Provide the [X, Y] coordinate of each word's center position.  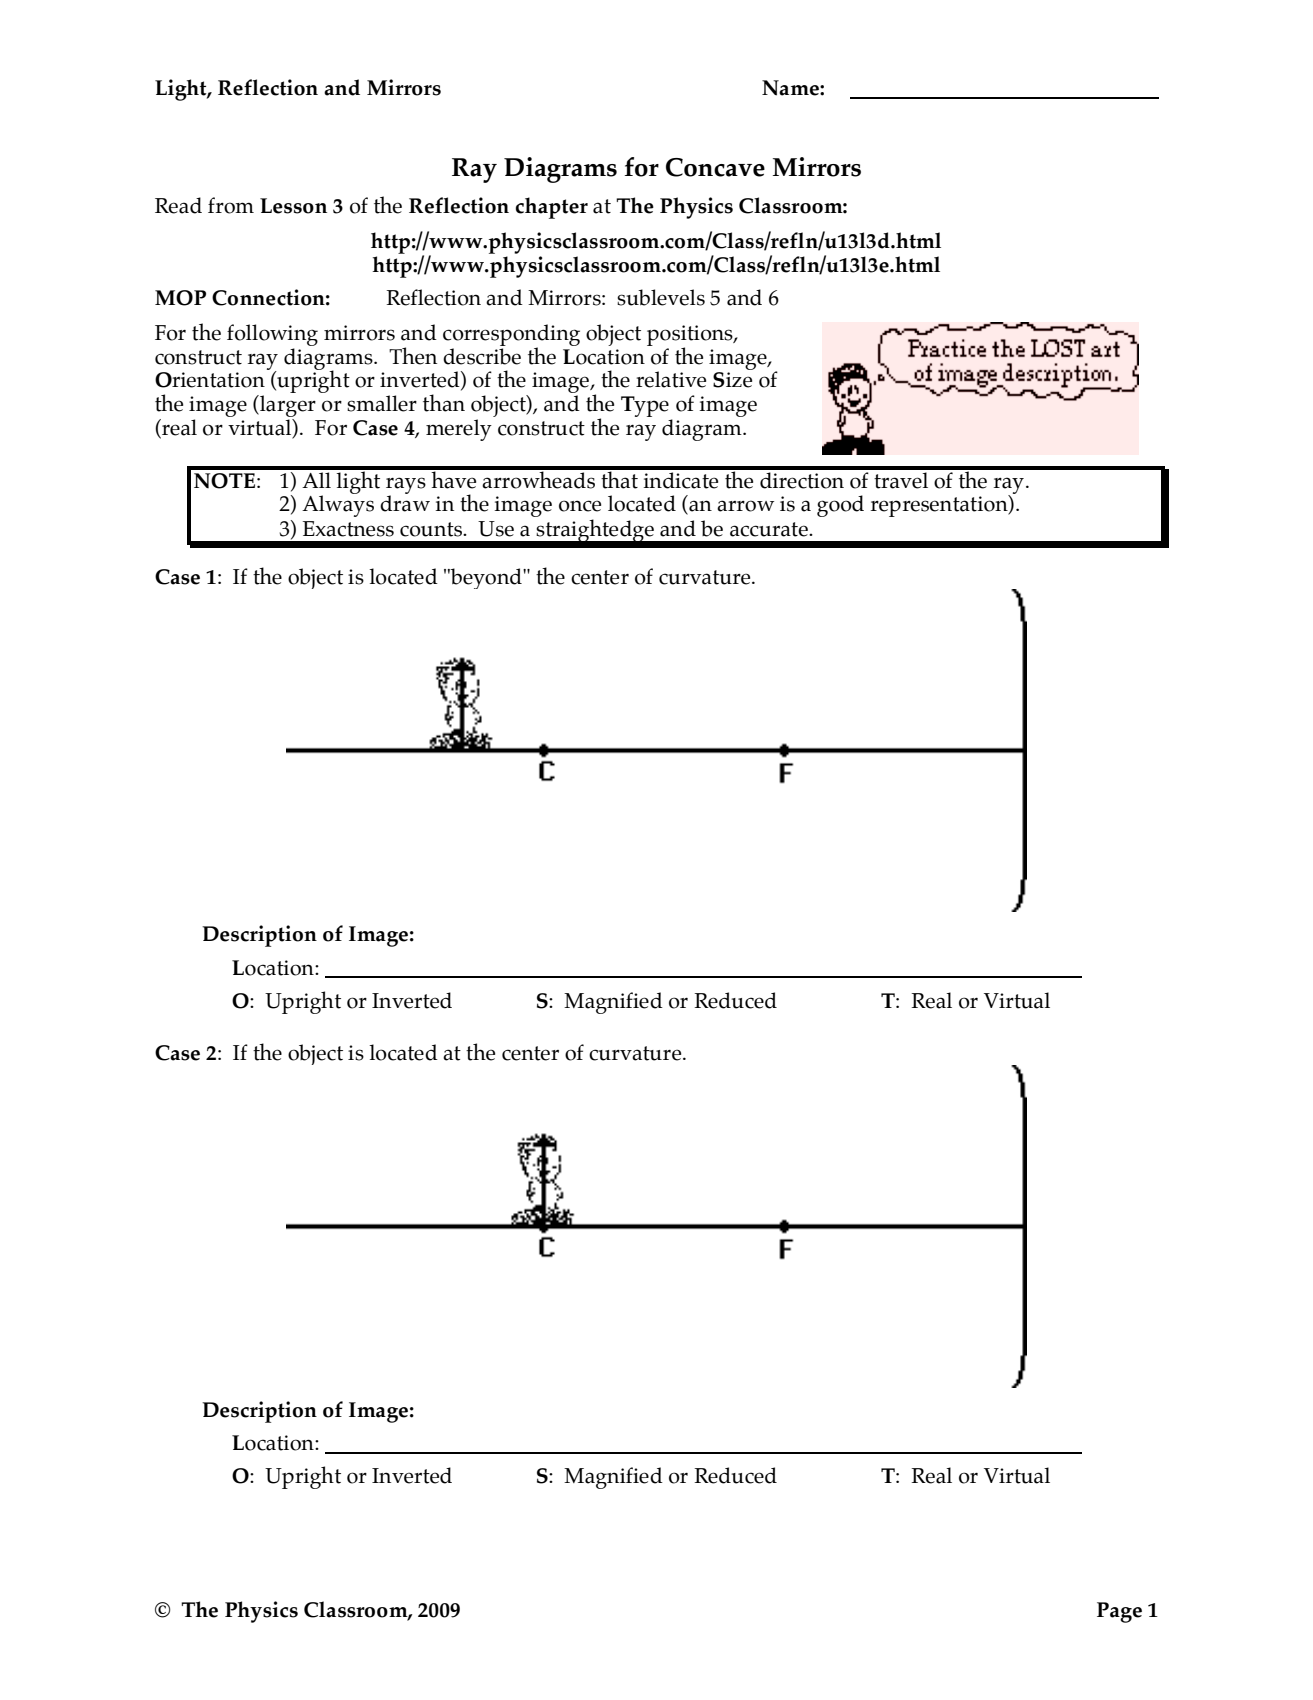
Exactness [348, 529]
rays [406, 486]
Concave [715, 167]
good [840, 506]
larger [287, 406]
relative [671, 379]
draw [405, 503]
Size [732, 380]
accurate [770, 529]
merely [459, 430]
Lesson [293, 206]
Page [1119, 1612]
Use [496, 529]
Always [338, 506]
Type [645, 406]
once [580, 506]
